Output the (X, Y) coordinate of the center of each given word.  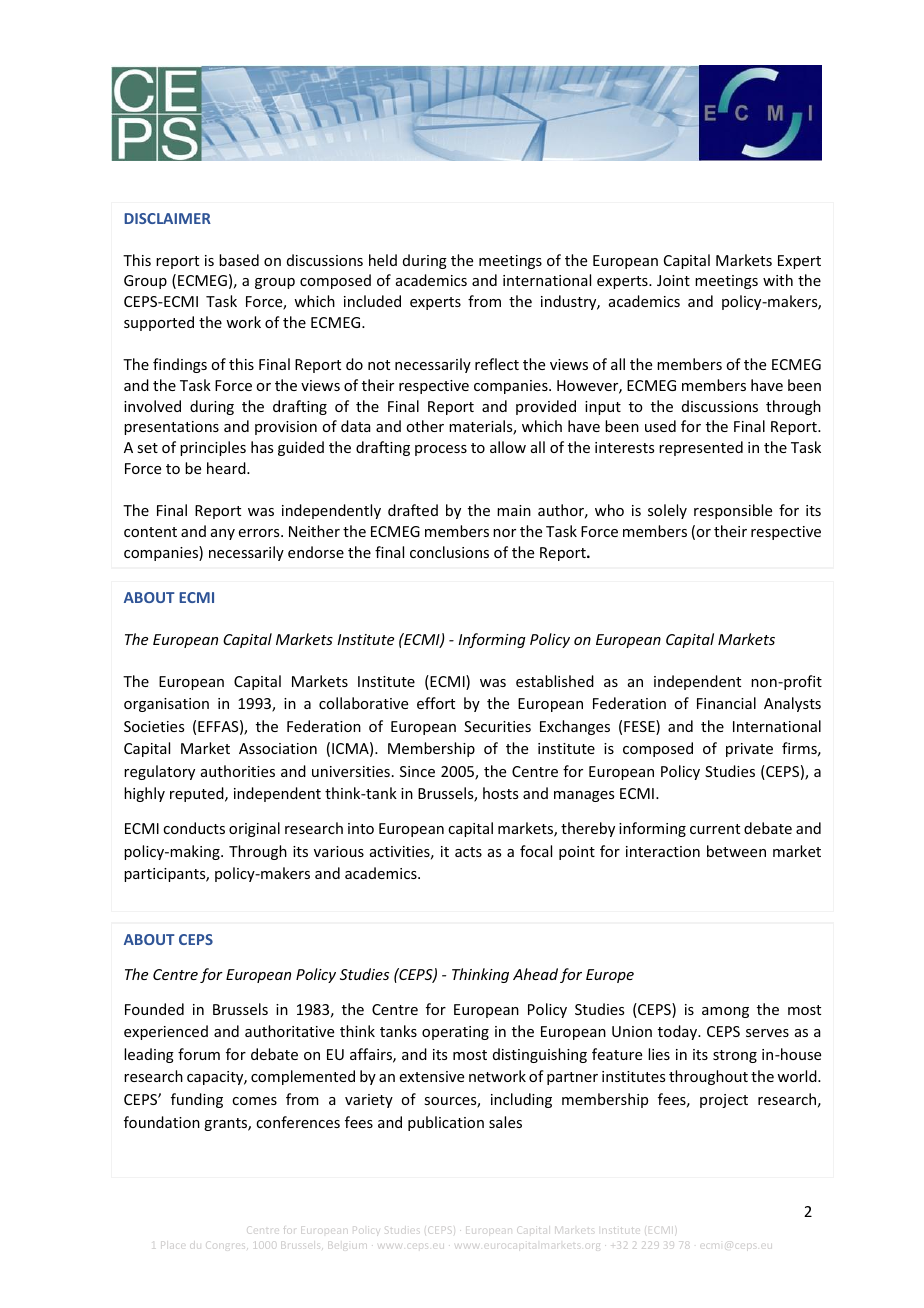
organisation (166, 705)
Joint (673, 280)
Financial (726, 703)
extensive (432, 1076)
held (383, 260)
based (239, 260)
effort (436, 703)
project (724, 1101)
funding (197, 1100)
